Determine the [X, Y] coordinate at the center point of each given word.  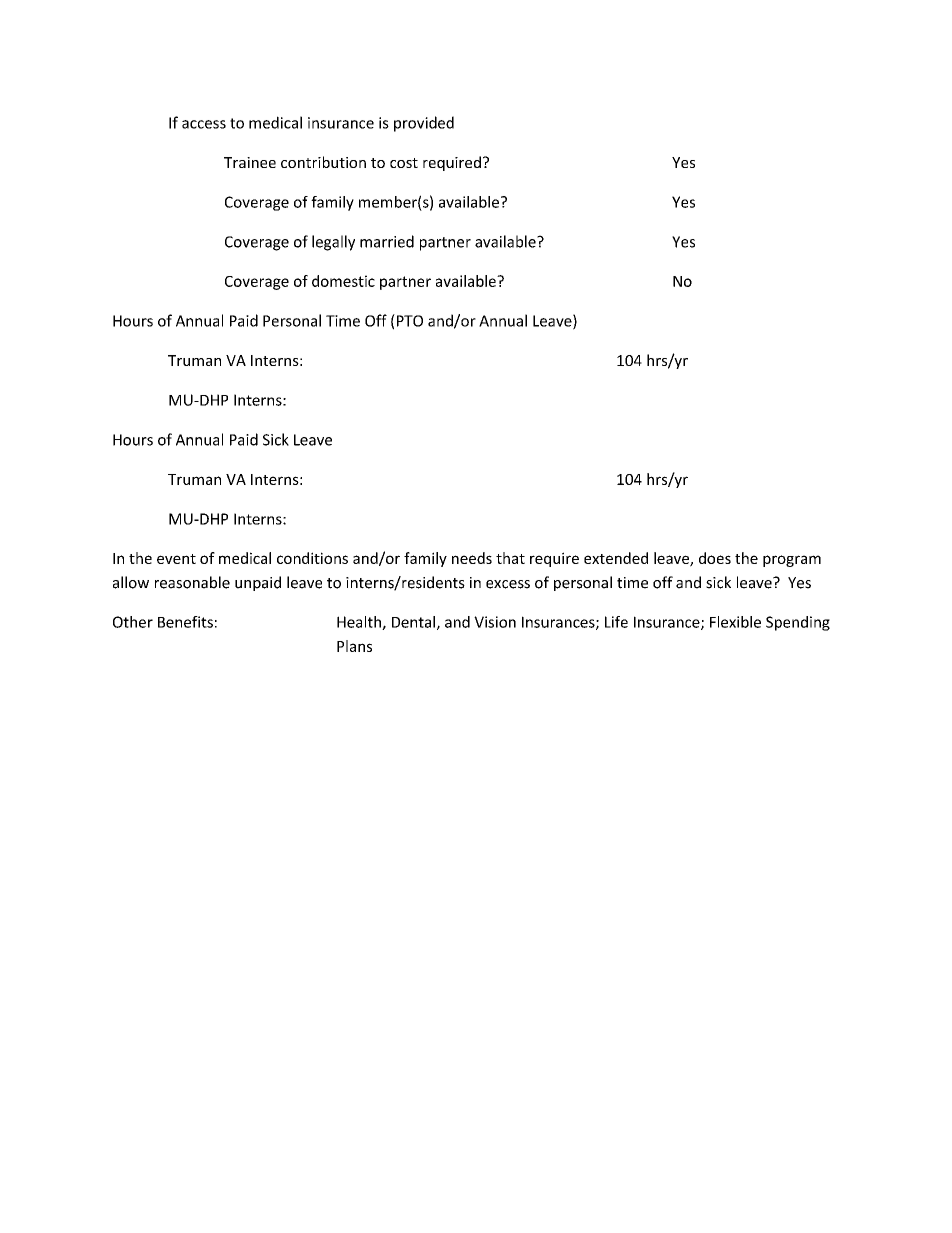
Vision [495, 622]
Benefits [185, 622]
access [204, 124]
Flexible [735, 622]
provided [424, 124]
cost [404, 163]
